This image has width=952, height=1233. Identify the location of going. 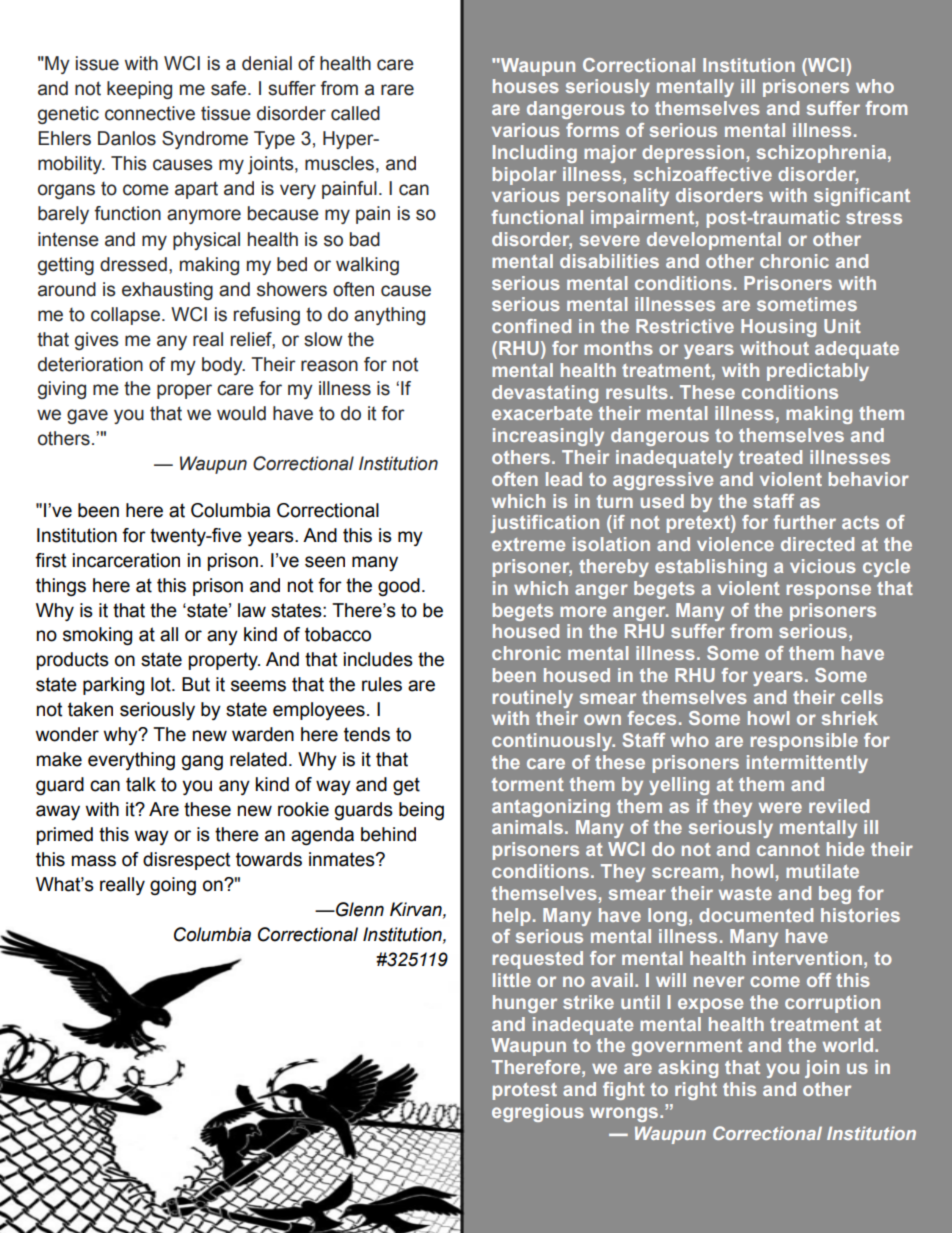
(173, 886).
